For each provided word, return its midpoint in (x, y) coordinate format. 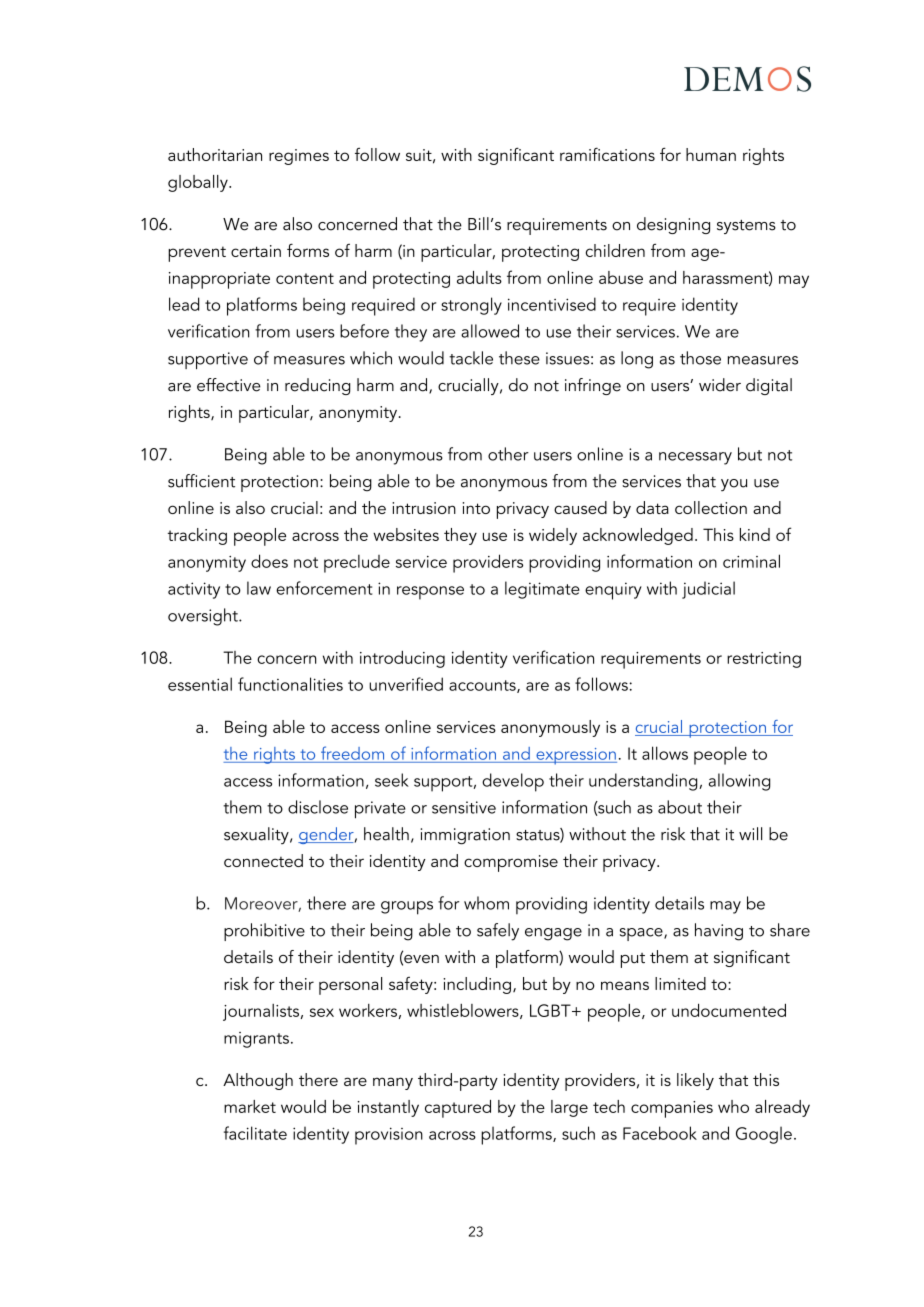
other (508, 454)
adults (479, 277)
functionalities (290, 684)
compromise (511, 863)
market (250, 1106)
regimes (299, 157)
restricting (764, 660)
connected (263, 860)
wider (720, 385)
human (711, 154)
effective (229, 385)
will (750, 833)
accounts (483, 686)
